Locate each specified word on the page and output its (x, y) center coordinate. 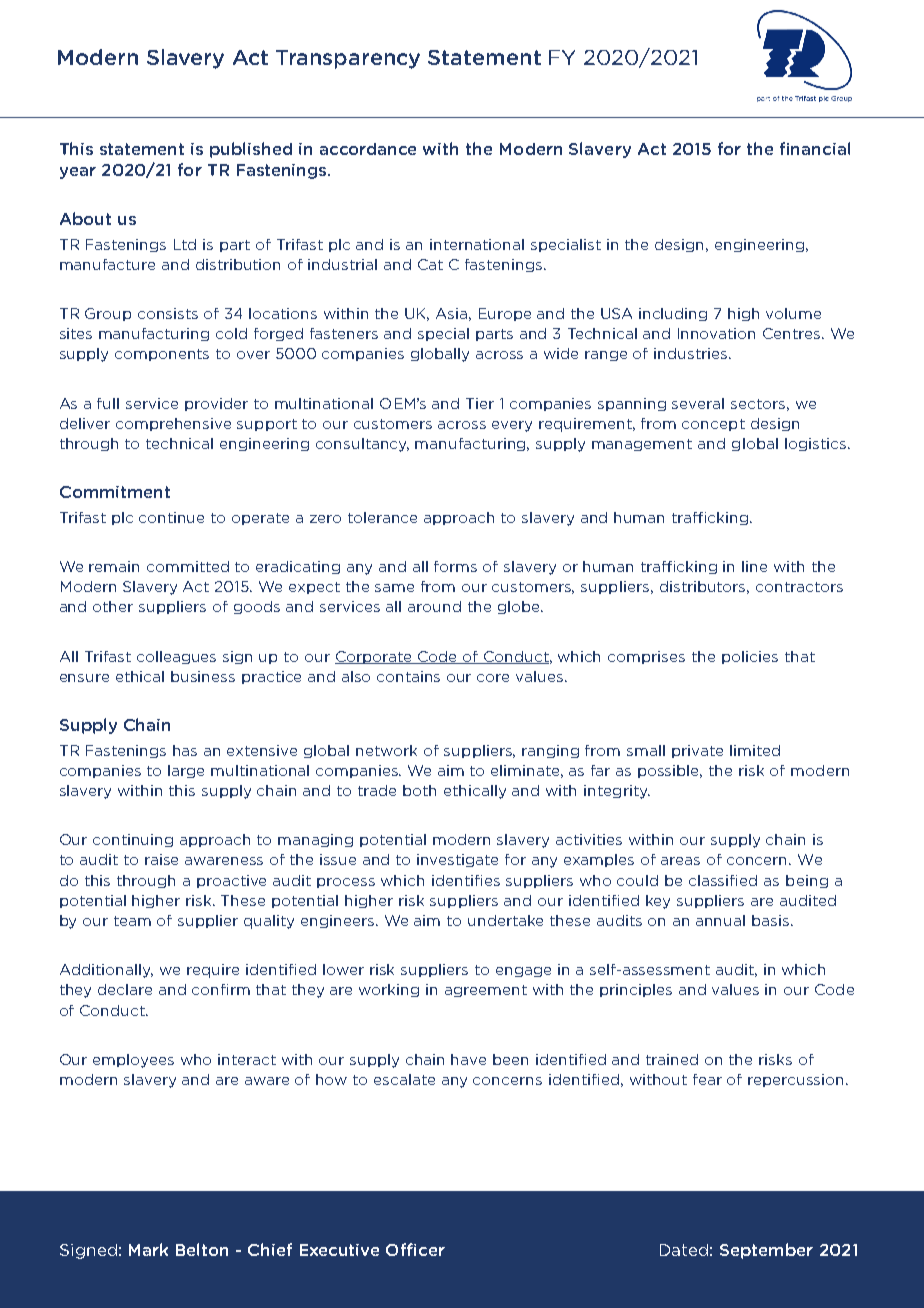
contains (408, 676)
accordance (368, 149)
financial (815, 148)
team (132, 921)
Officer (415, 1249)
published (251, 150)
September (766, 1251)
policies (750, 657)
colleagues (176, 657)
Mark (148, 1249)
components (162, 355)
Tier (480, 403)
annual (720, 920)
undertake (505, 920)
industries (692, 353)
